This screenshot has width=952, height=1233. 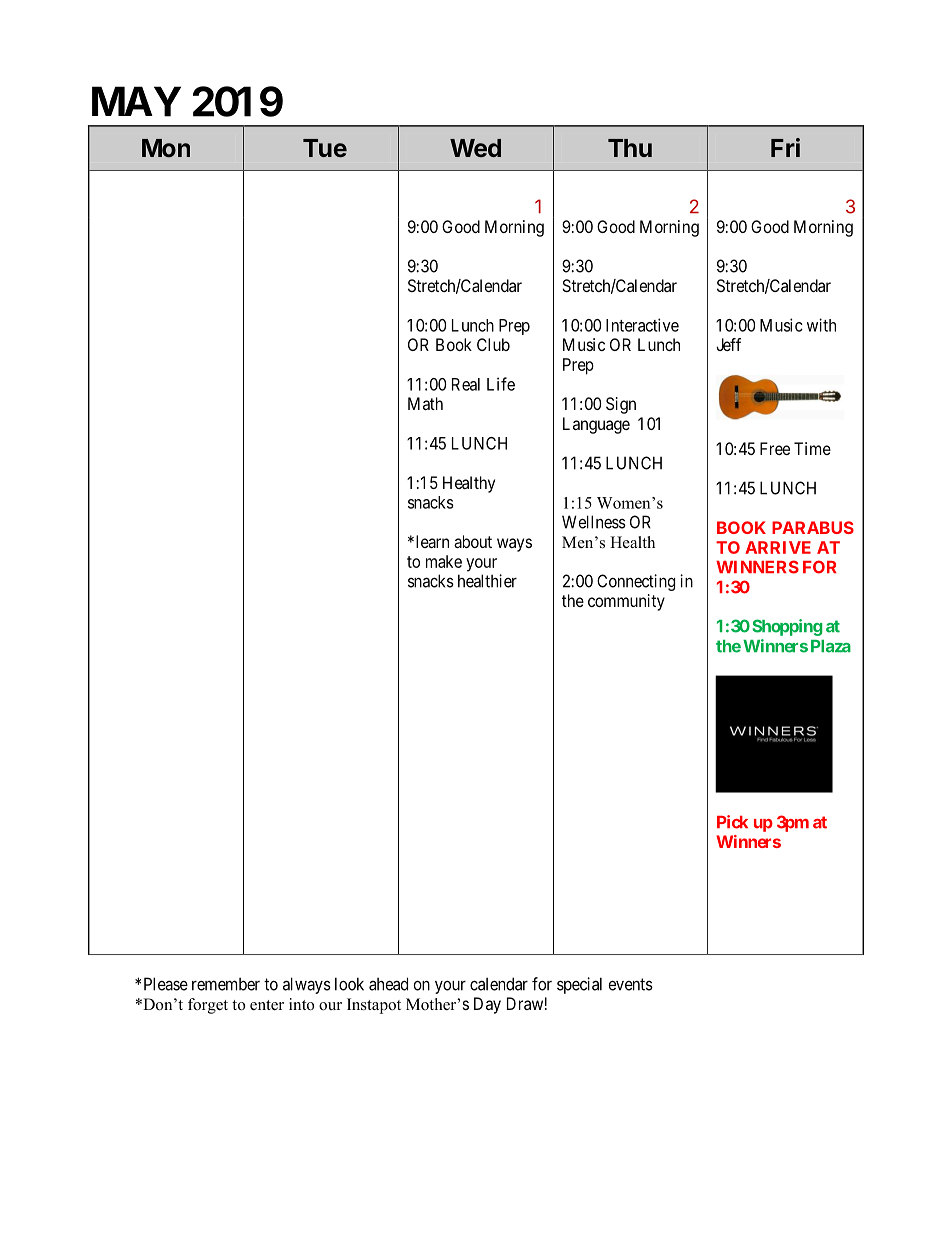 I want to click on Mon, so click(x=166, y=148).
